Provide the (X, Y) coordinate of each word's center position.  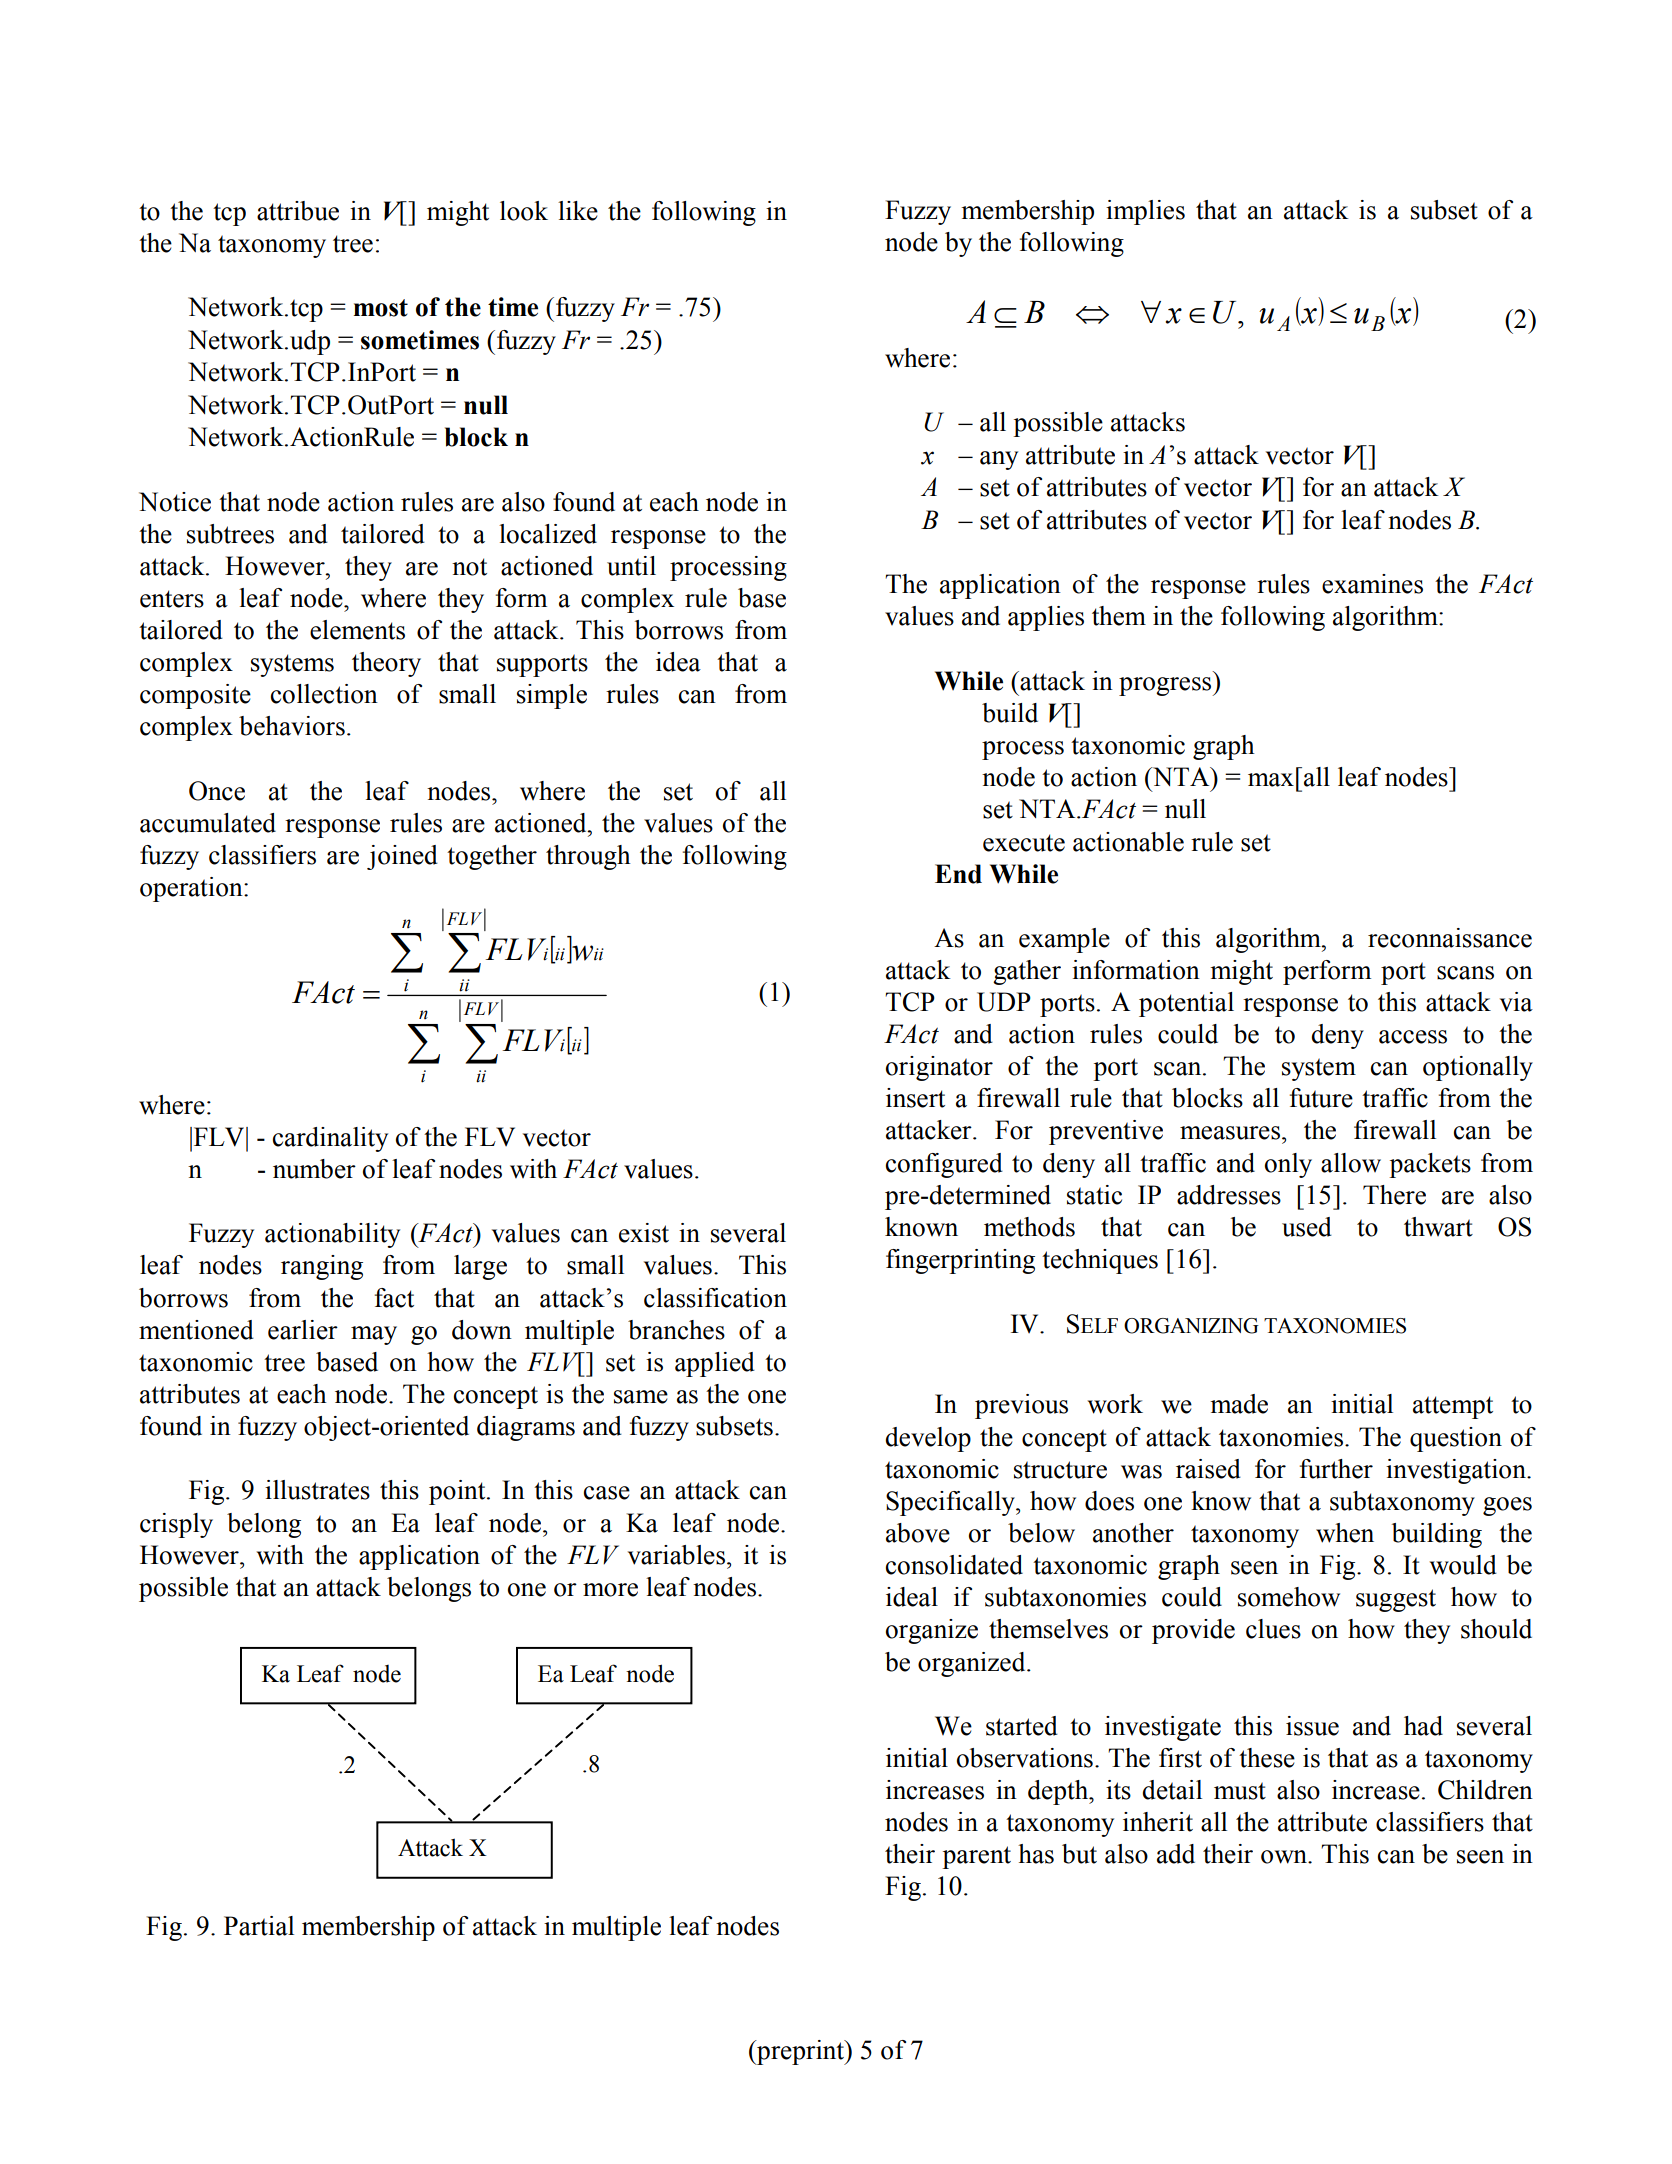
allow (1351, 1163)
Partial (259, 1926)
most (381, 308)
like (578, 211)
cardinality (330, 1139)
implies (1145, 212)
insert (915, 1098)
